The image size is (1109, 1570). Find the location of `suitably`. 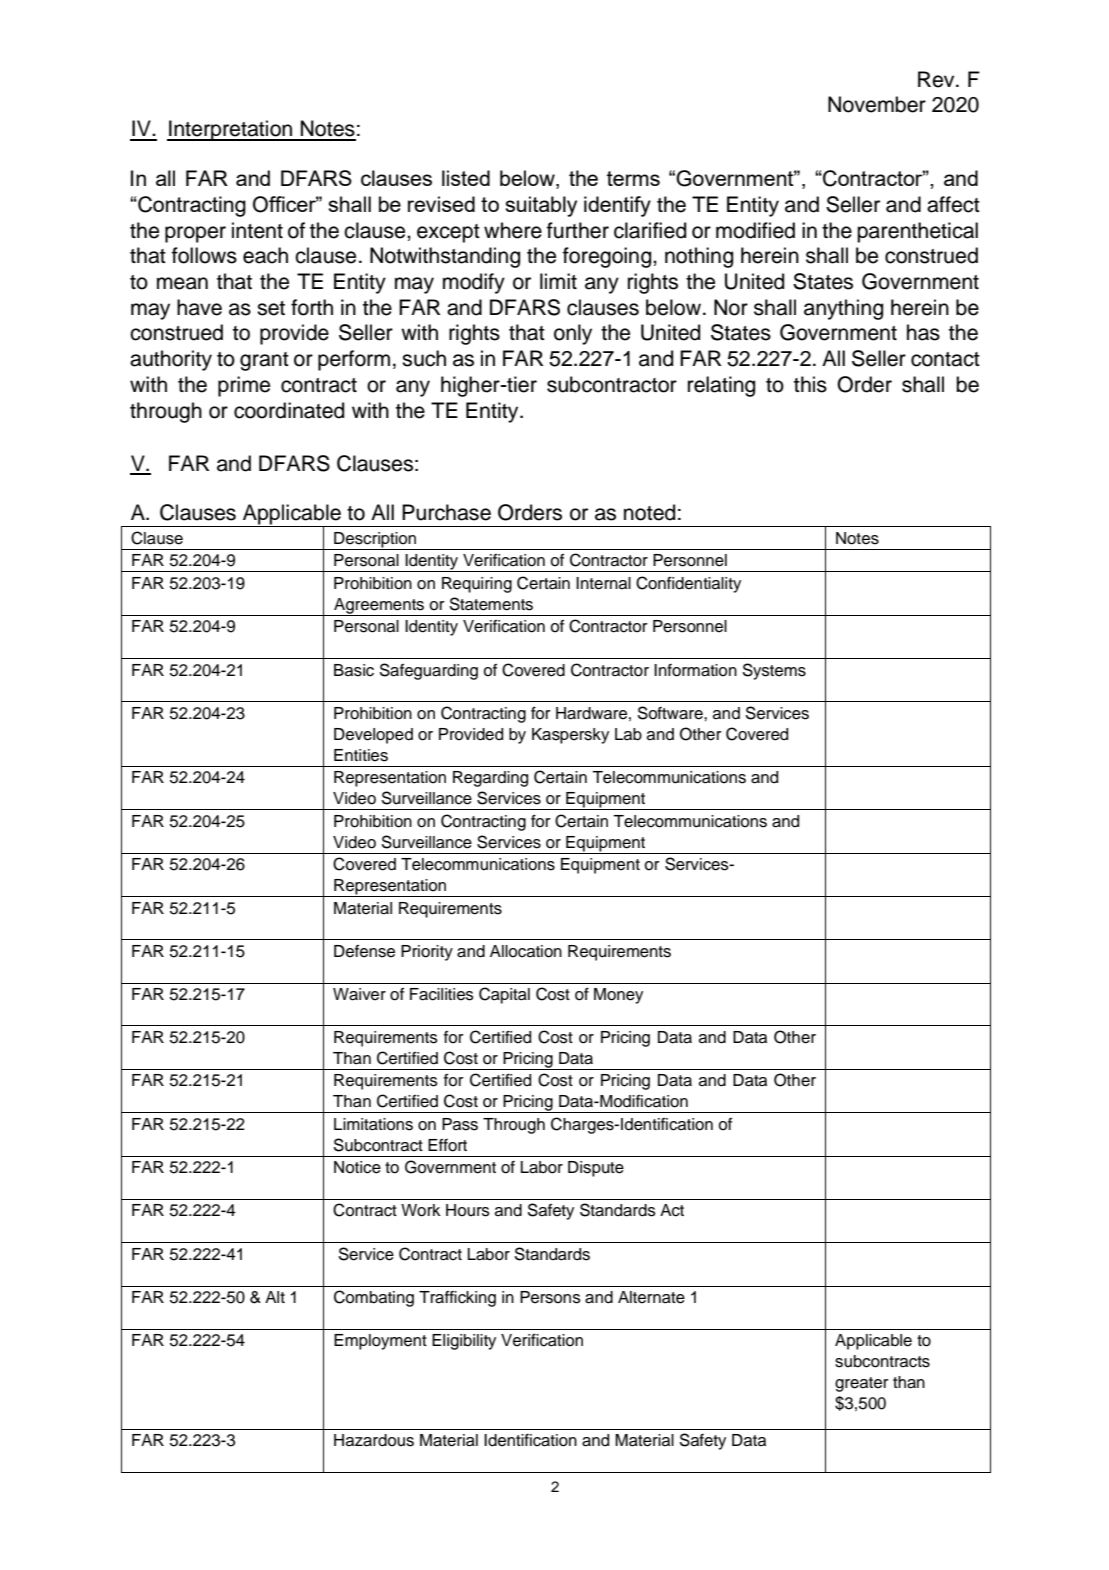

suitably is located at coordinates (541, 206).
